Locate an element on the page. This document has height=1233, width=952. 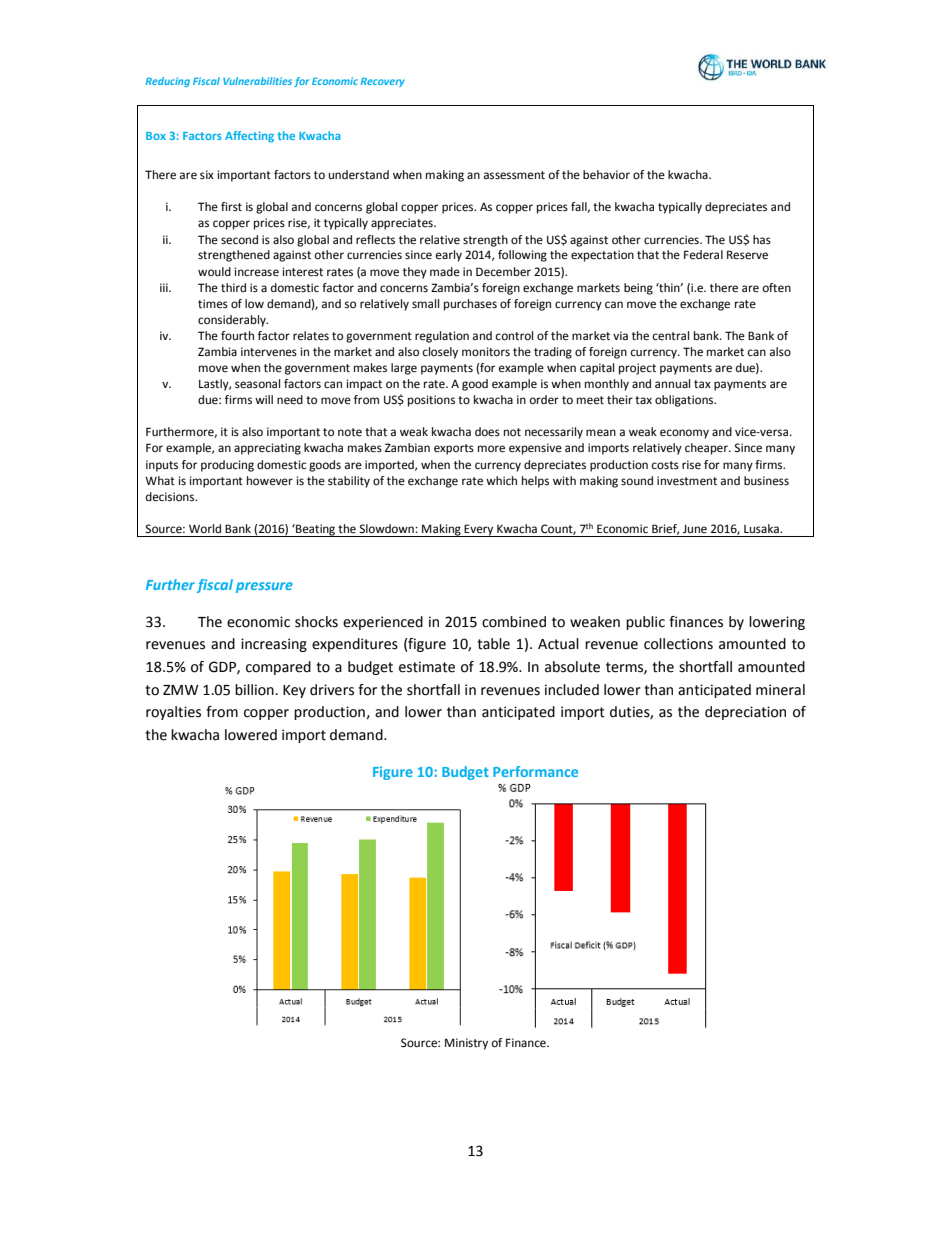
behavior is located at coordinates (606, 175).
